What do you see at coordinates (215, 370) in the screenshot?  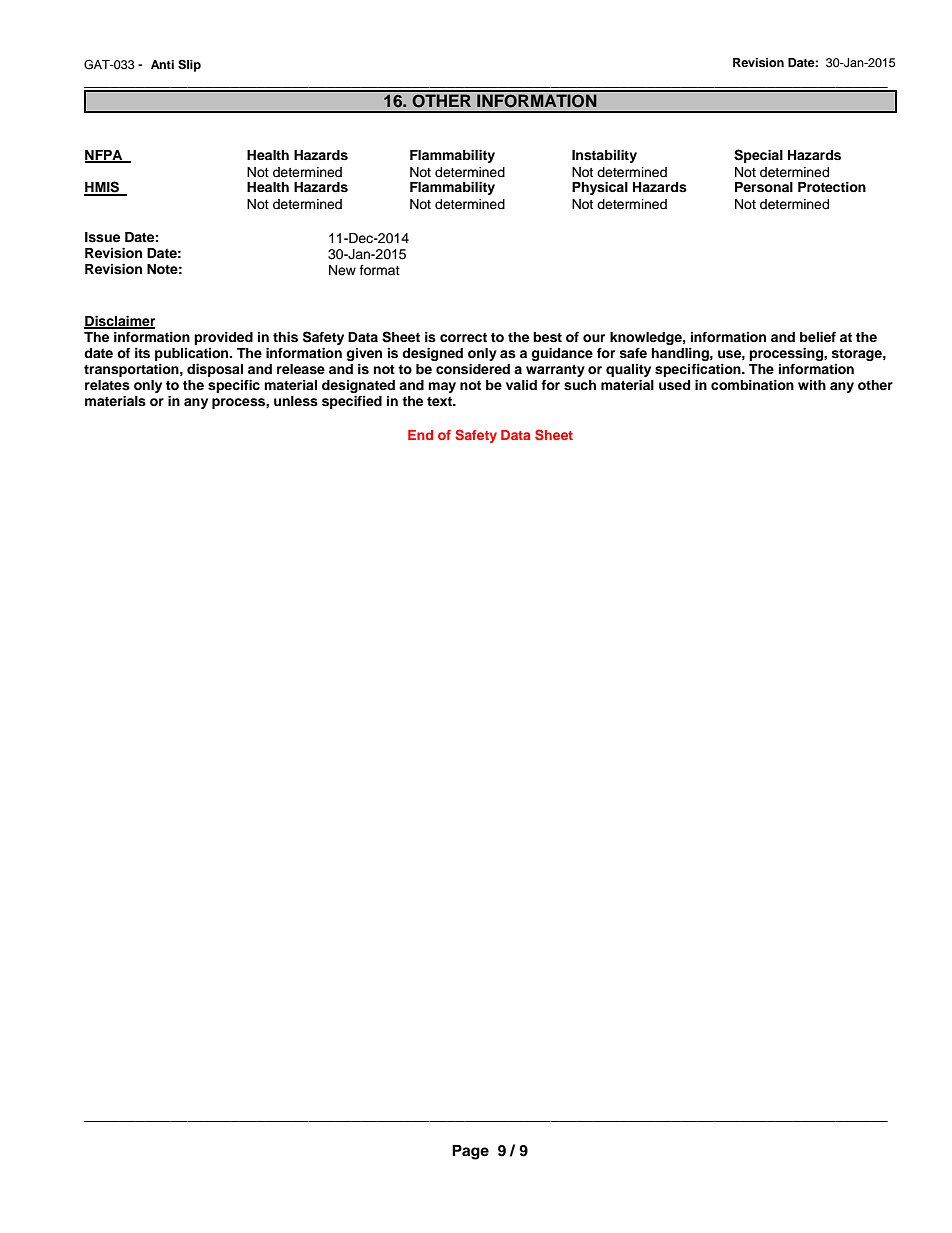 I see `disposal` at bounding box center [215, 370].
